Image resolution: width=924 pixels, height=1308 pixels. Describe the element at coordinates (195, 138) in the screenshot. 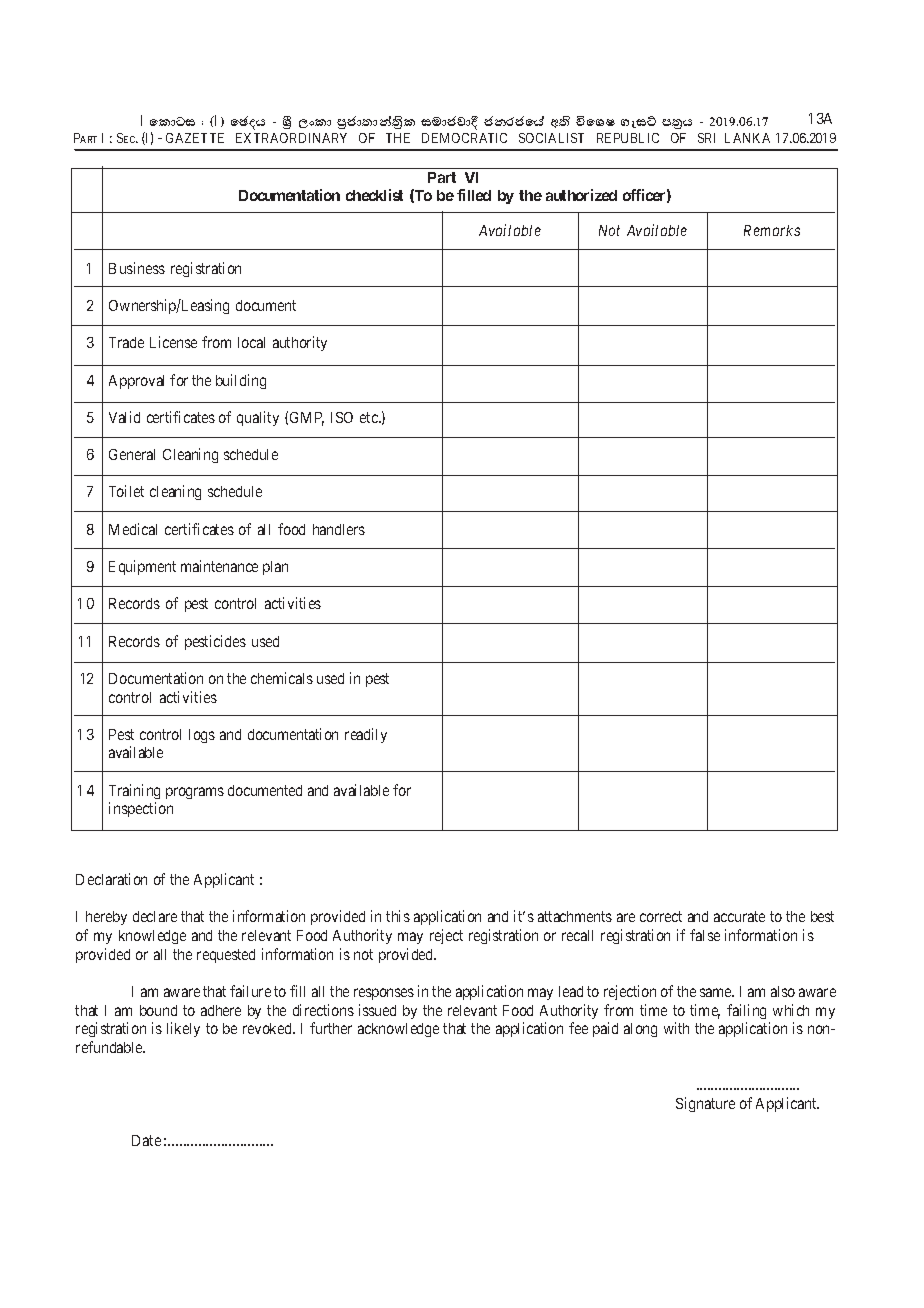

I see `GAZETTE` at that location.
